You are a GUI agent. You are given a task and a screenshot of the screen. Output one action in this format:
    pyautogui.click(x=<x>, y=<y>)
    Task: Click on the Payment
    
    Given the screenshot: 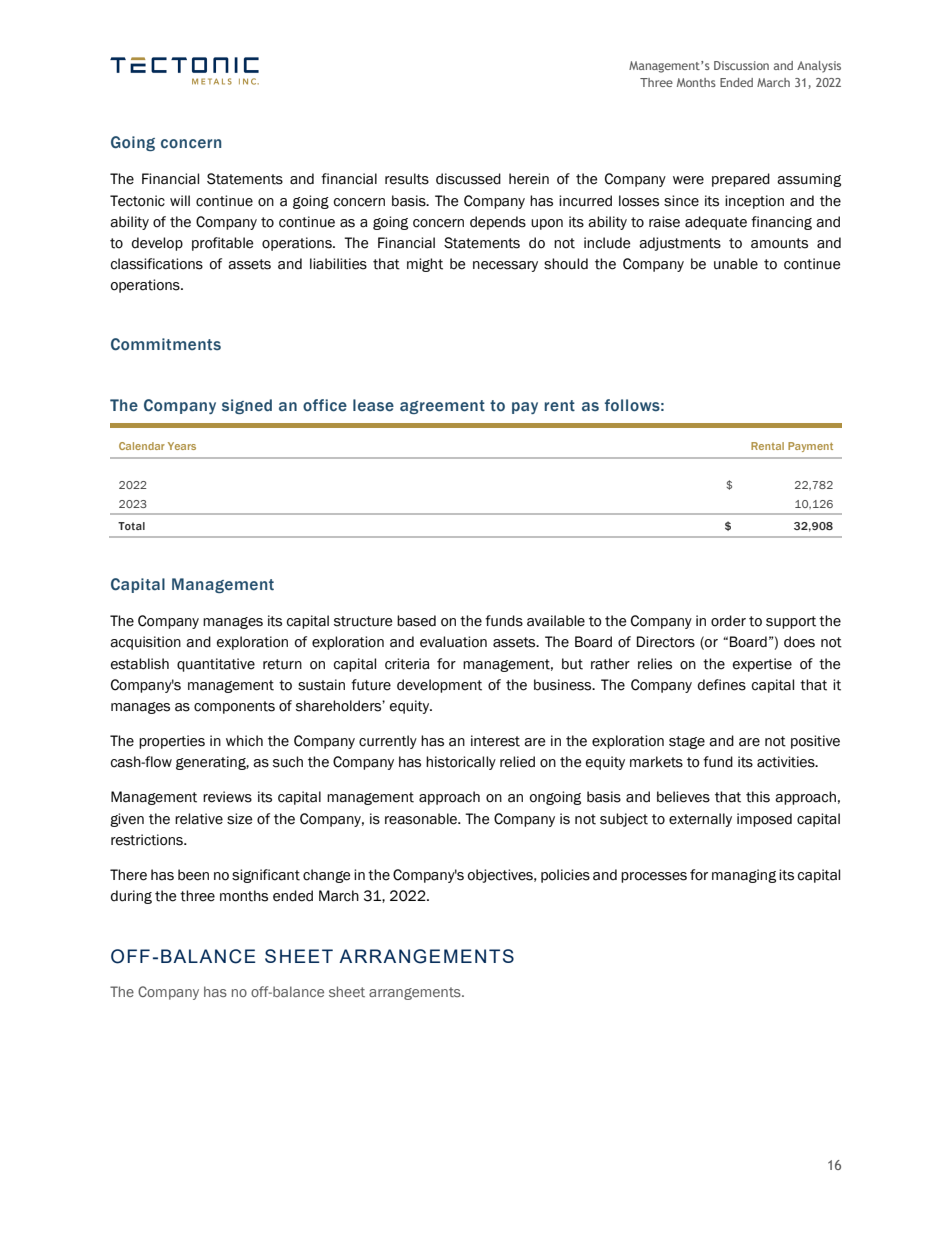 What is the action you would take?
    pyautogui.click(x=810, y=447)
